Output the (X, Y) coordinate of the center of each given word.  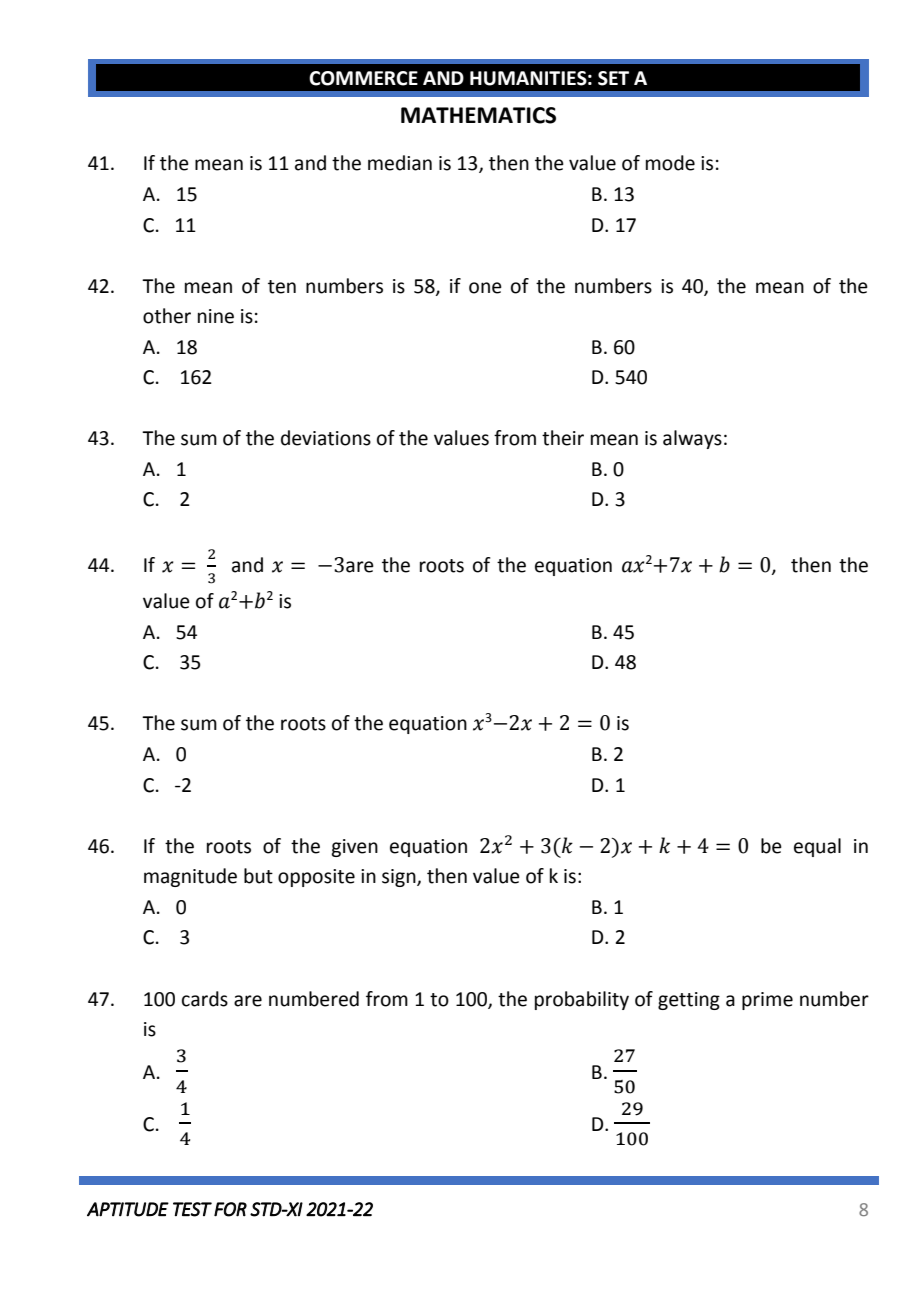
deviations (326, 438)
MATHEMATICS (478, 115)
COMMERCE (363, 78)
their (563, 438)
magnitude (190, 877)
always (692, 439)
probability (582, 1000)
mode (670, 163)
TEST (192, 1209)
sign (400, 878)
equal (817, 847)
